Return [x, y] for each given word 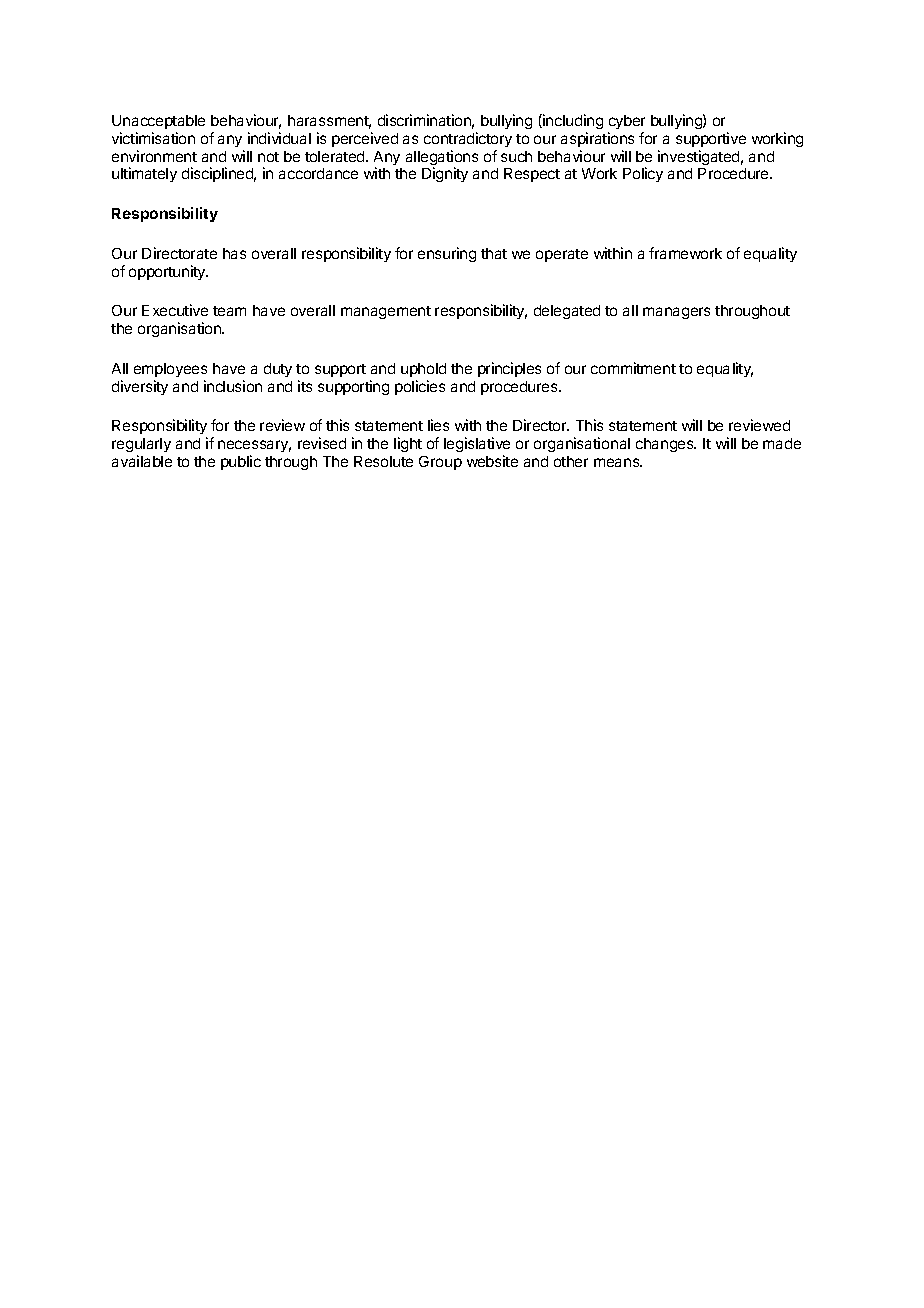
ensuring [447, 254]
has [234, 253]
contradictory [468, 139]
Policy [643, 174]
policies [420, 387]
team [229, 311]
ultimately [144, 174]
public [241, 462]
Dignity [445, 174]
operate [562, 255]
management [386, 312]
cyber [627, 122]
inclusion [233, 386]
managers [676, 313]
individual [279, 138]
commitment [633, 368]
